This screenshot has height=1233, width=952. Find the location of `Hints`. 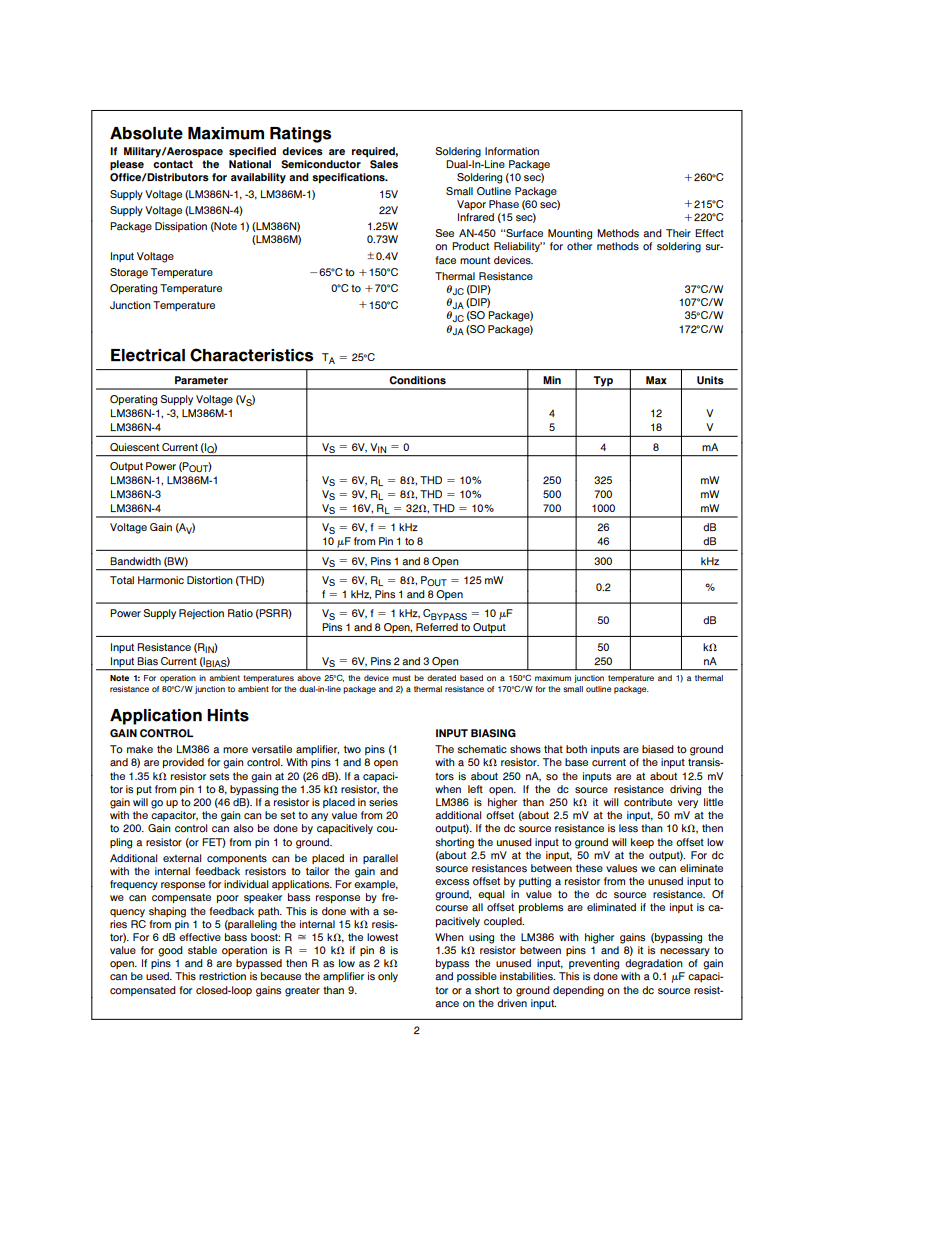

Hints is located at coordinates (228, 715).
